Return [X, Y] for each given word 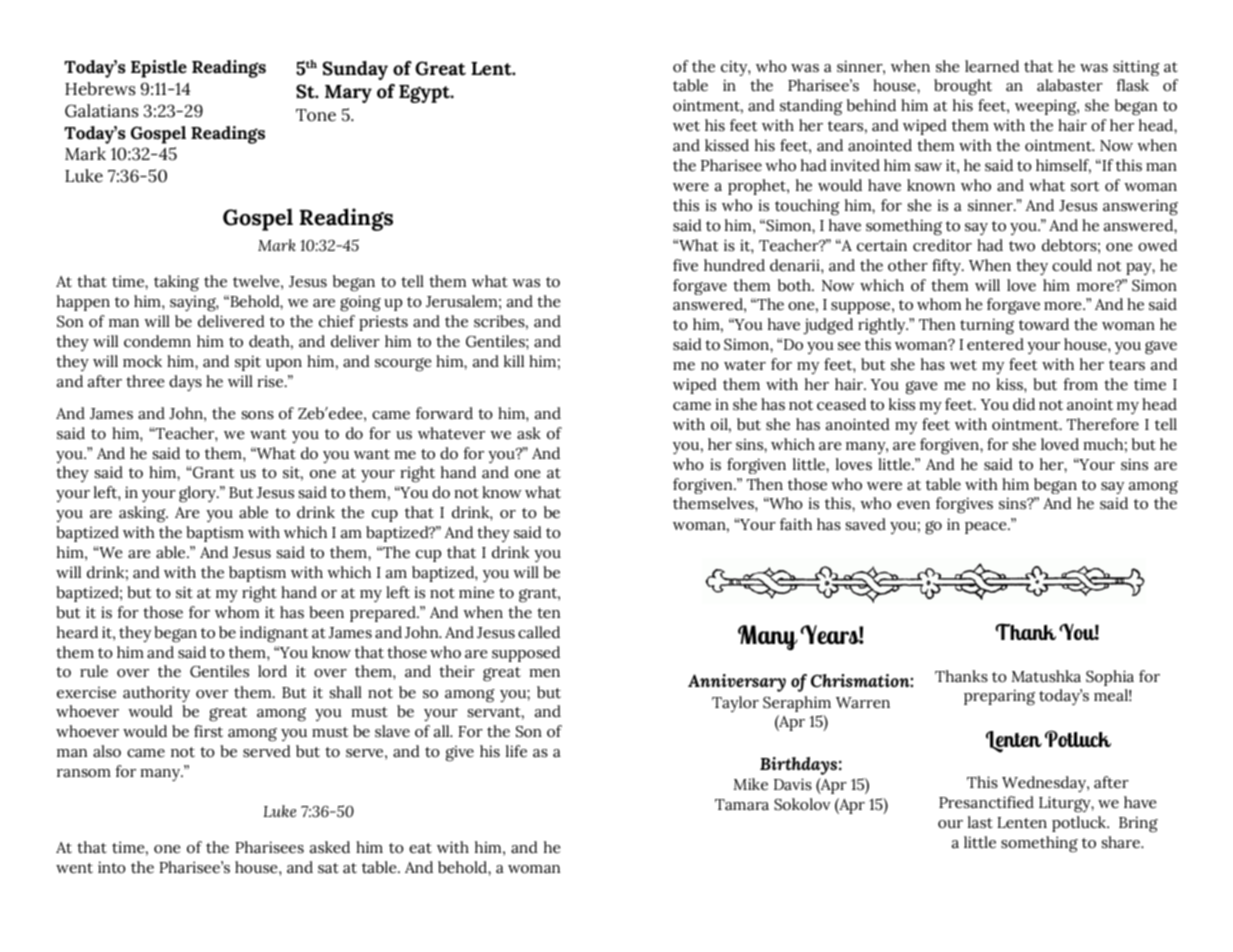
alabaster [1070, 85]
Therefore [1103, 424]
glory [198, 494]
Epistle [159, 69]
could [1072, 265]
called [539, 632]
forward [444, 413]
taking [176, 283]
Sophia [1110, 678]
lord [272, 671]
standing [811, 107]
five [685, 265]
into [112, 867]
